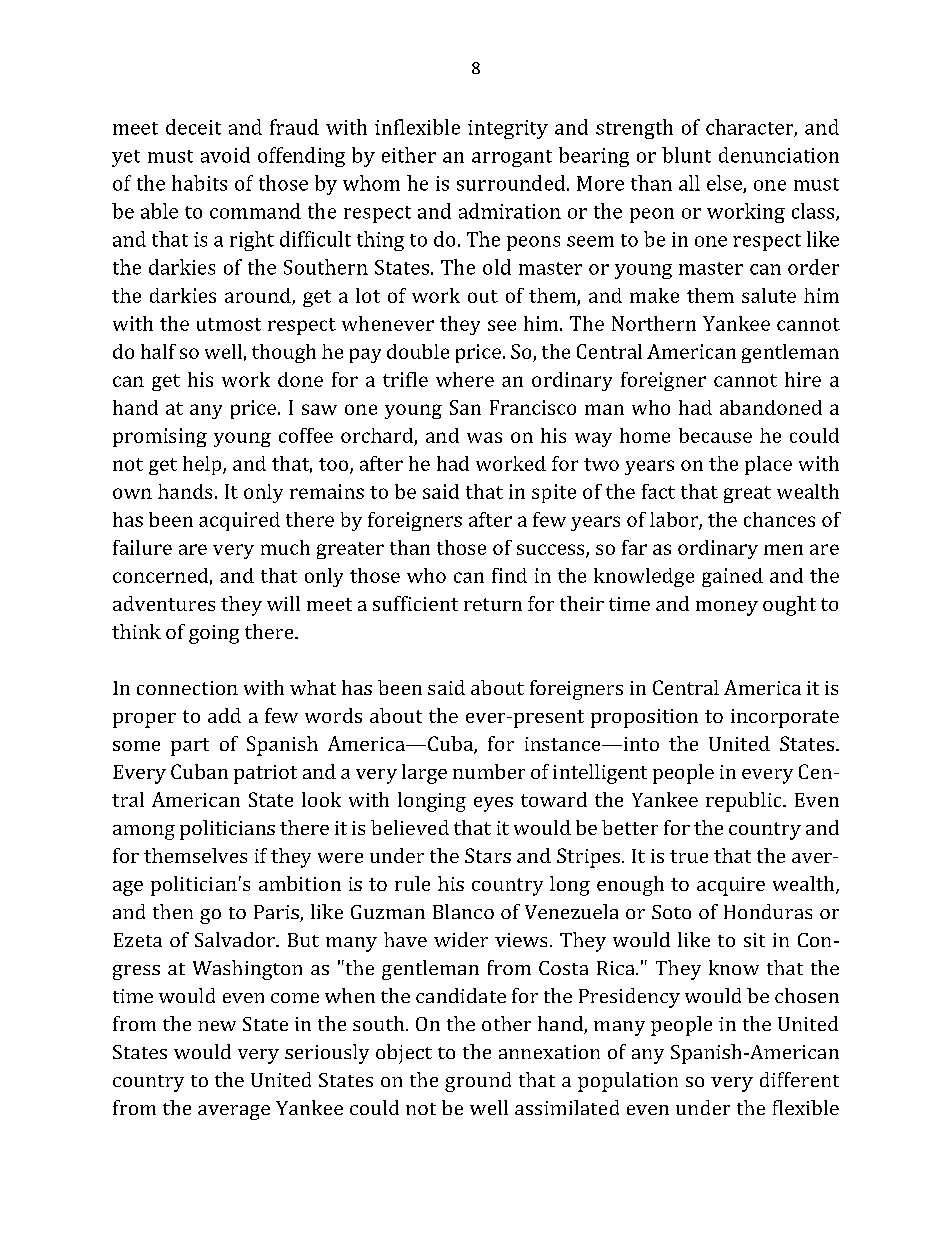  Describe the element at coordinates (512, 158) in the screenshot. I see `arrogant` at that location.
